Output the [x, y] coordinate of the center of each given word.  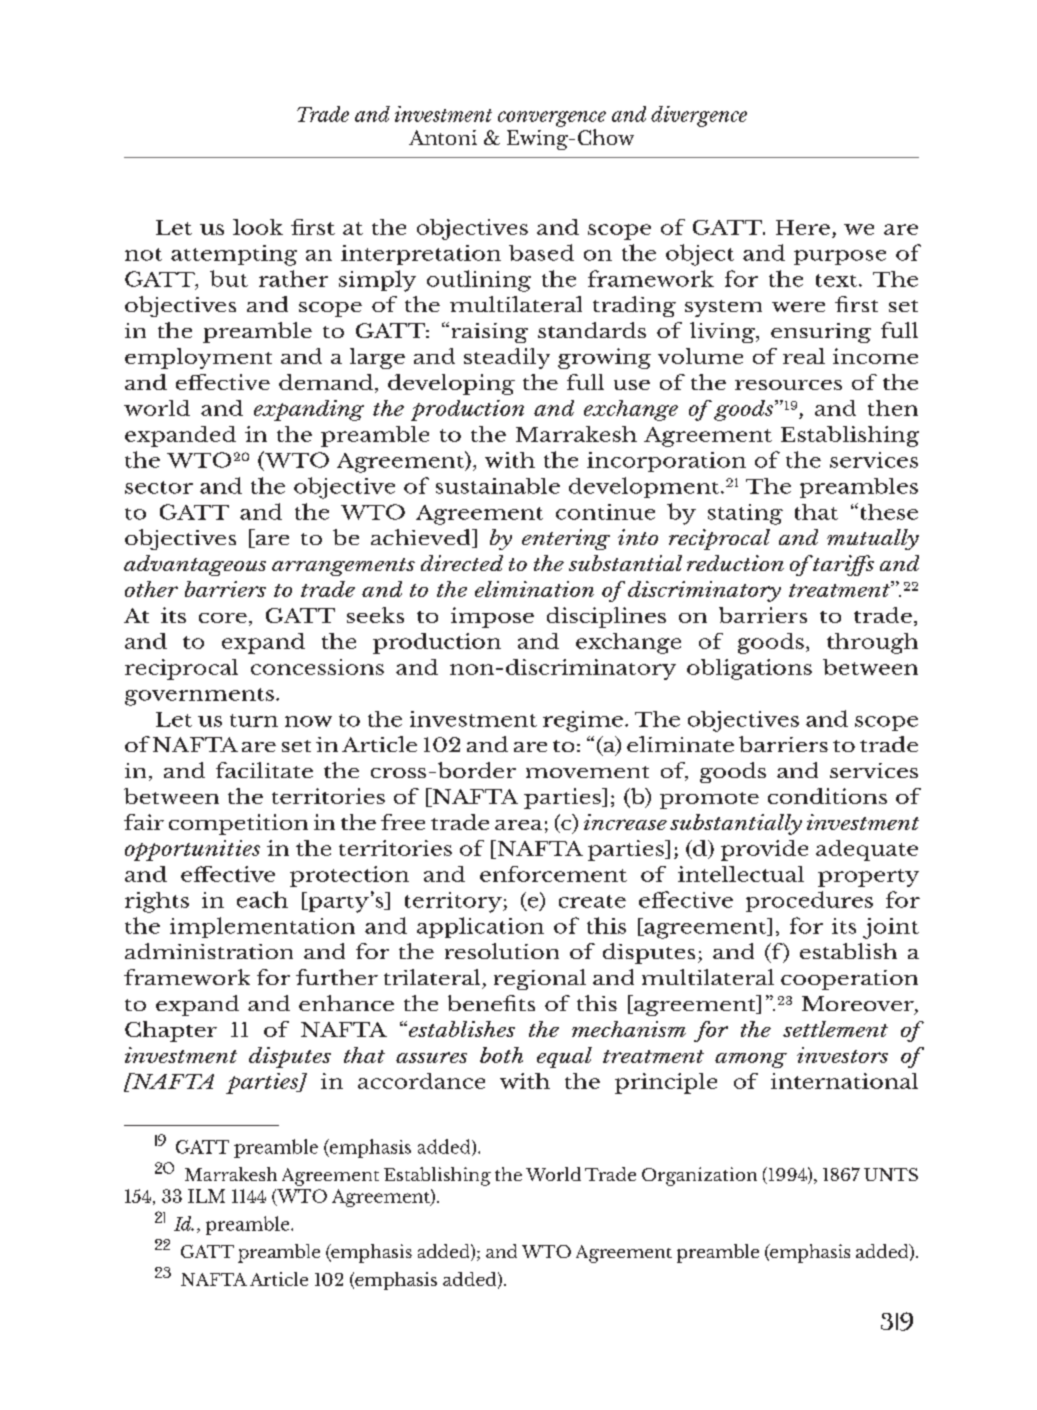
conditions [827, 796]
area [518, 825]
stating [745, 514]
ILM [206, 1196]
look [258, 227]
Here [803, 227]
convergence [552, 119]
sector [159, 487]
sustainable [498, 486]
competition [238, 824]
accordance [421, 1081]
